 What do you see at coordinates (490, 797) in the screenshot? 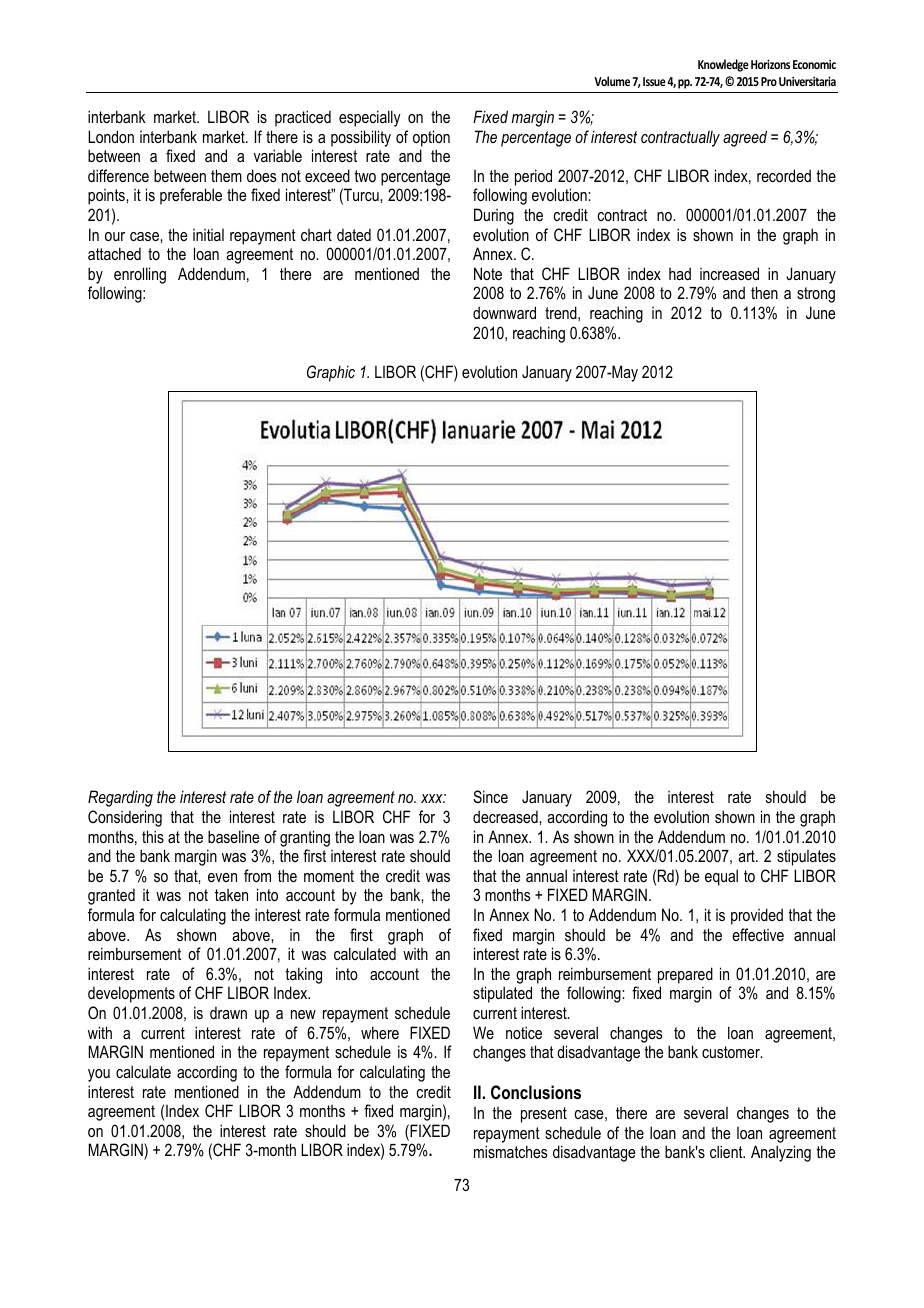
I see `Since` at bounding box center [490, 797].
